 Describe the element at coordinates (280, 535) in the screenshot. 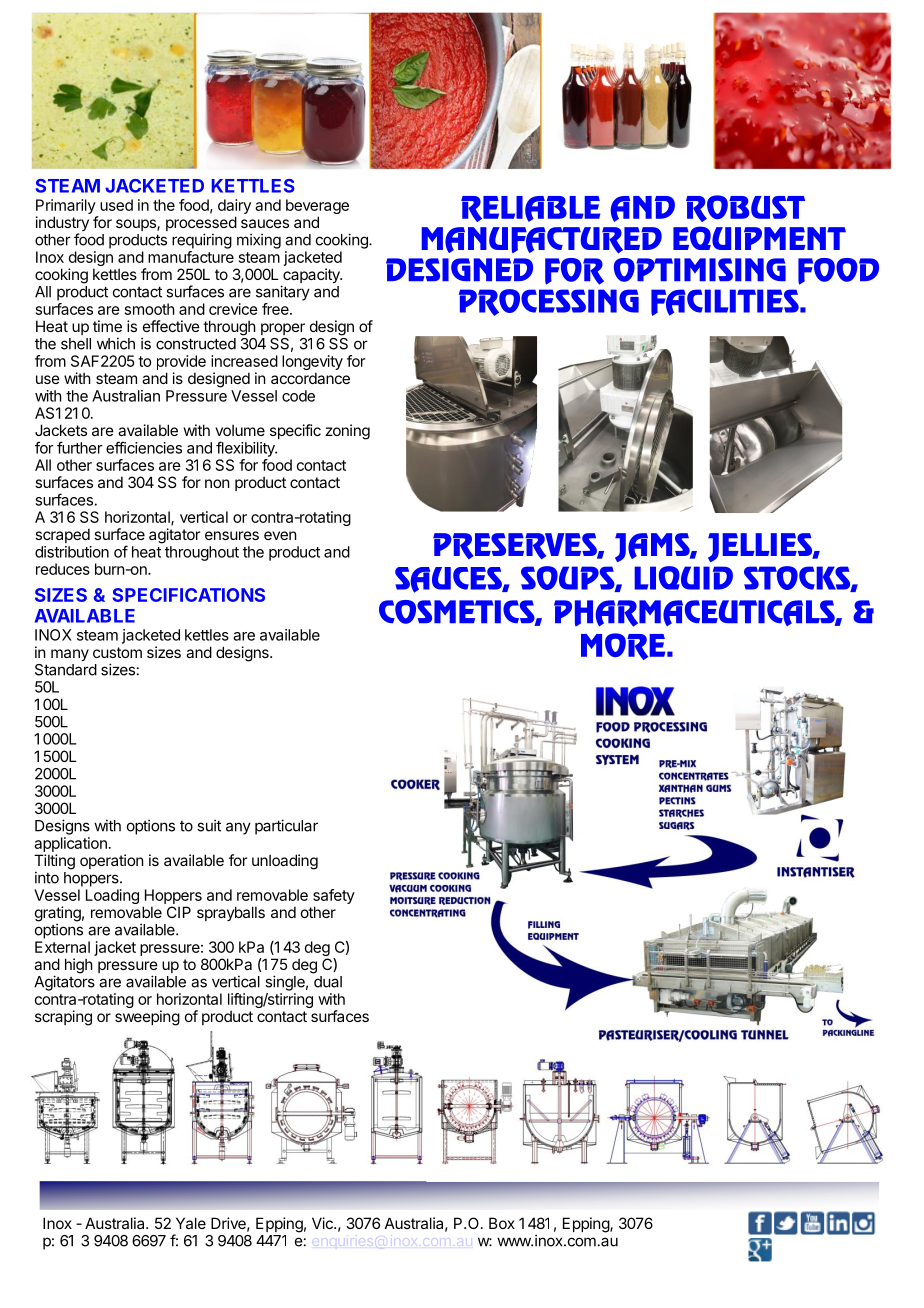

I see `even` at that location.
